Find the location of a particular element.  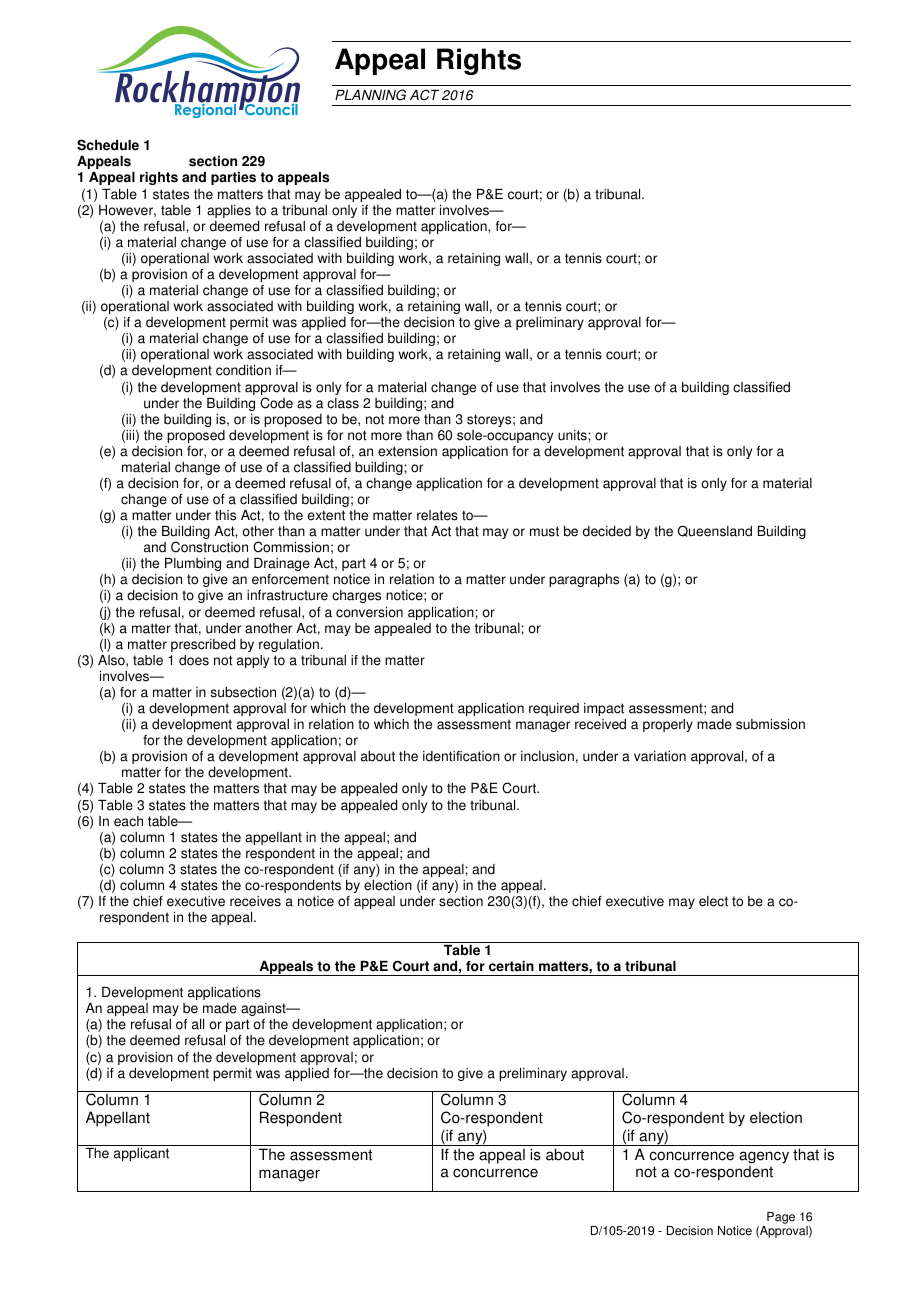

extension is located at coordinates (407, 451).
